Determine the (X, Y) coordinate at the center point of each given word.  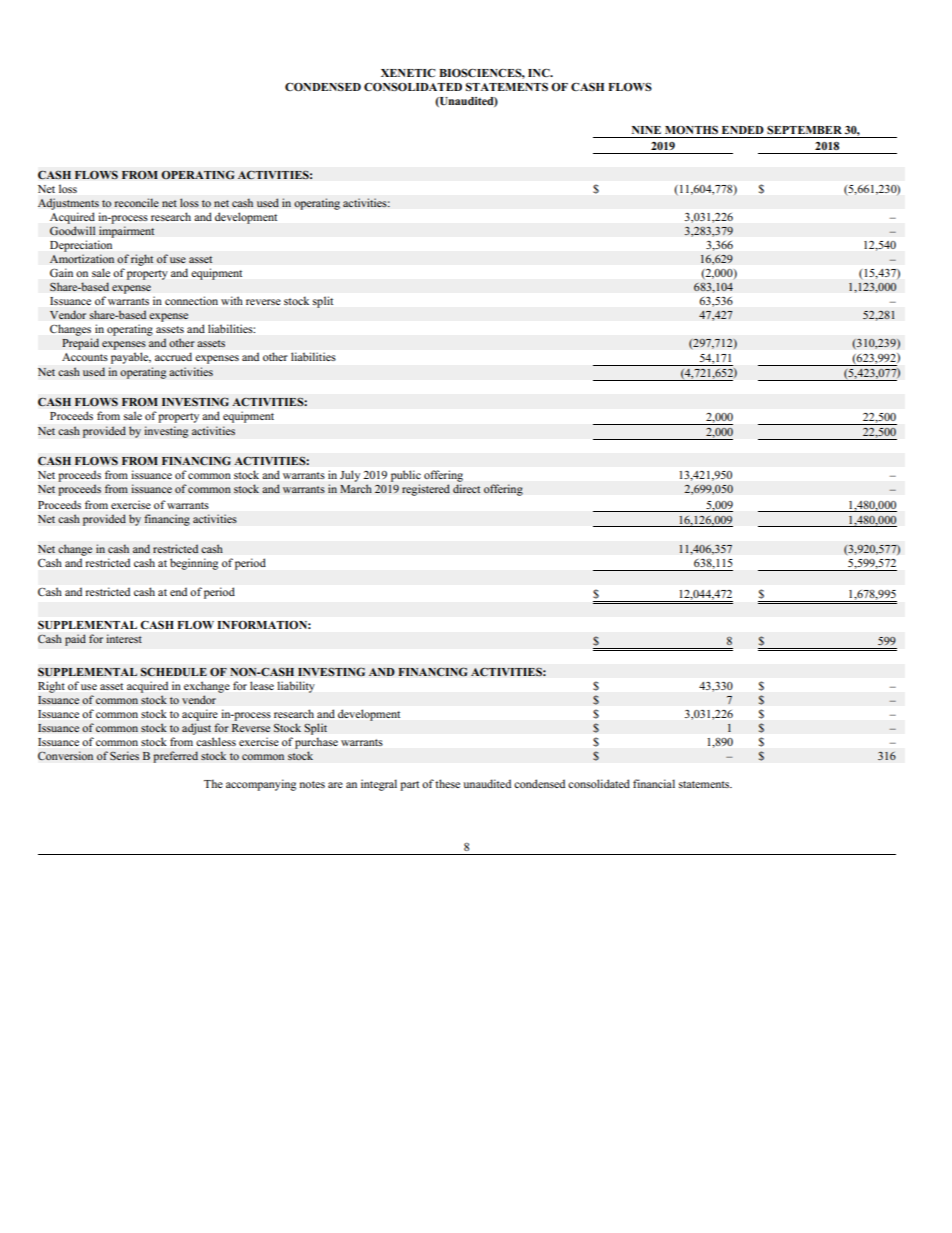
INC (540, 72)
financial (654, 783)
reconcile (136, 203)
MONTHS (691, 129)
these (447, 783)
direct (467, 488)
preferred (175, 757)
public (406, 476)
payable (131, 358)
